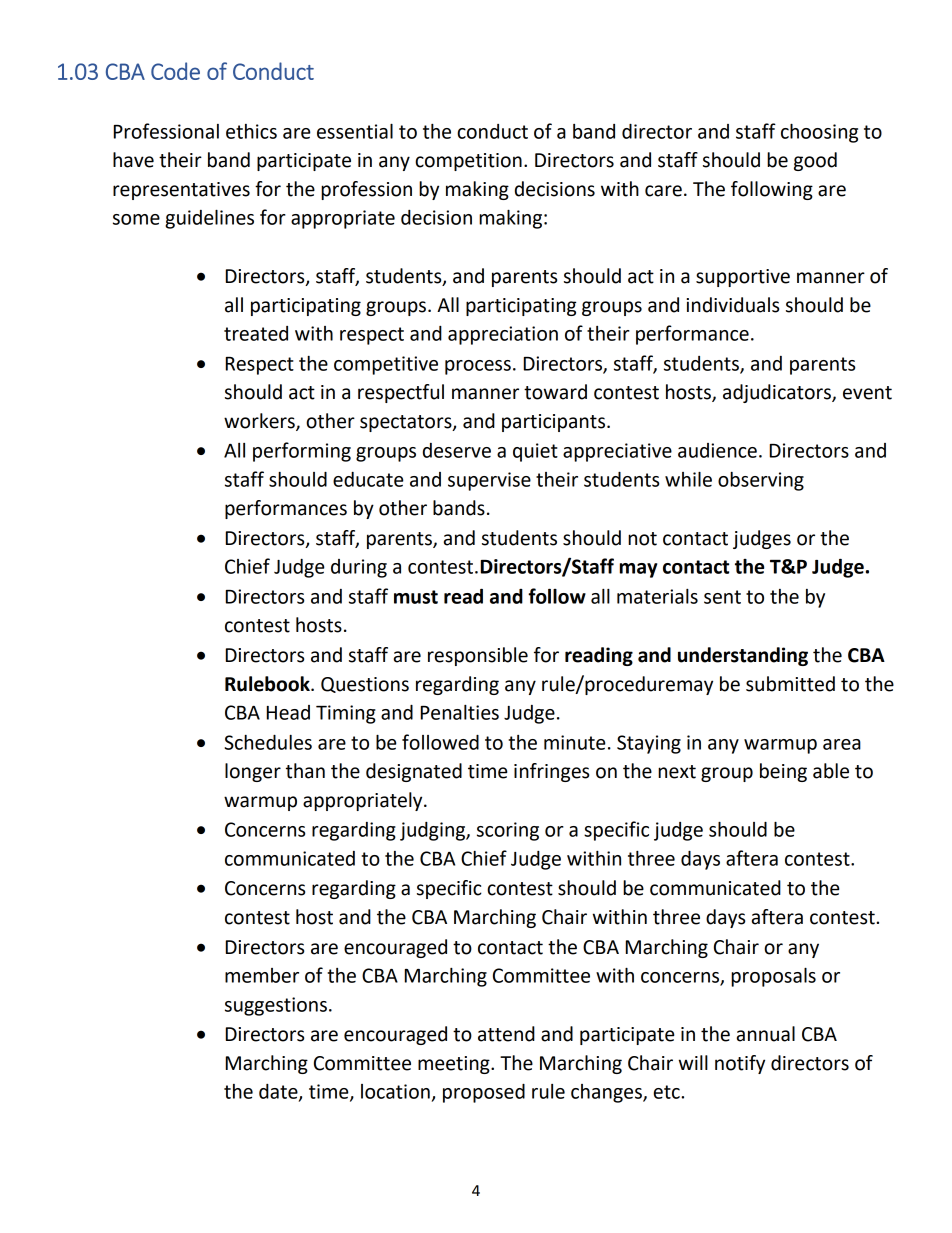  I want to click on responsible, so click(478, 656).
